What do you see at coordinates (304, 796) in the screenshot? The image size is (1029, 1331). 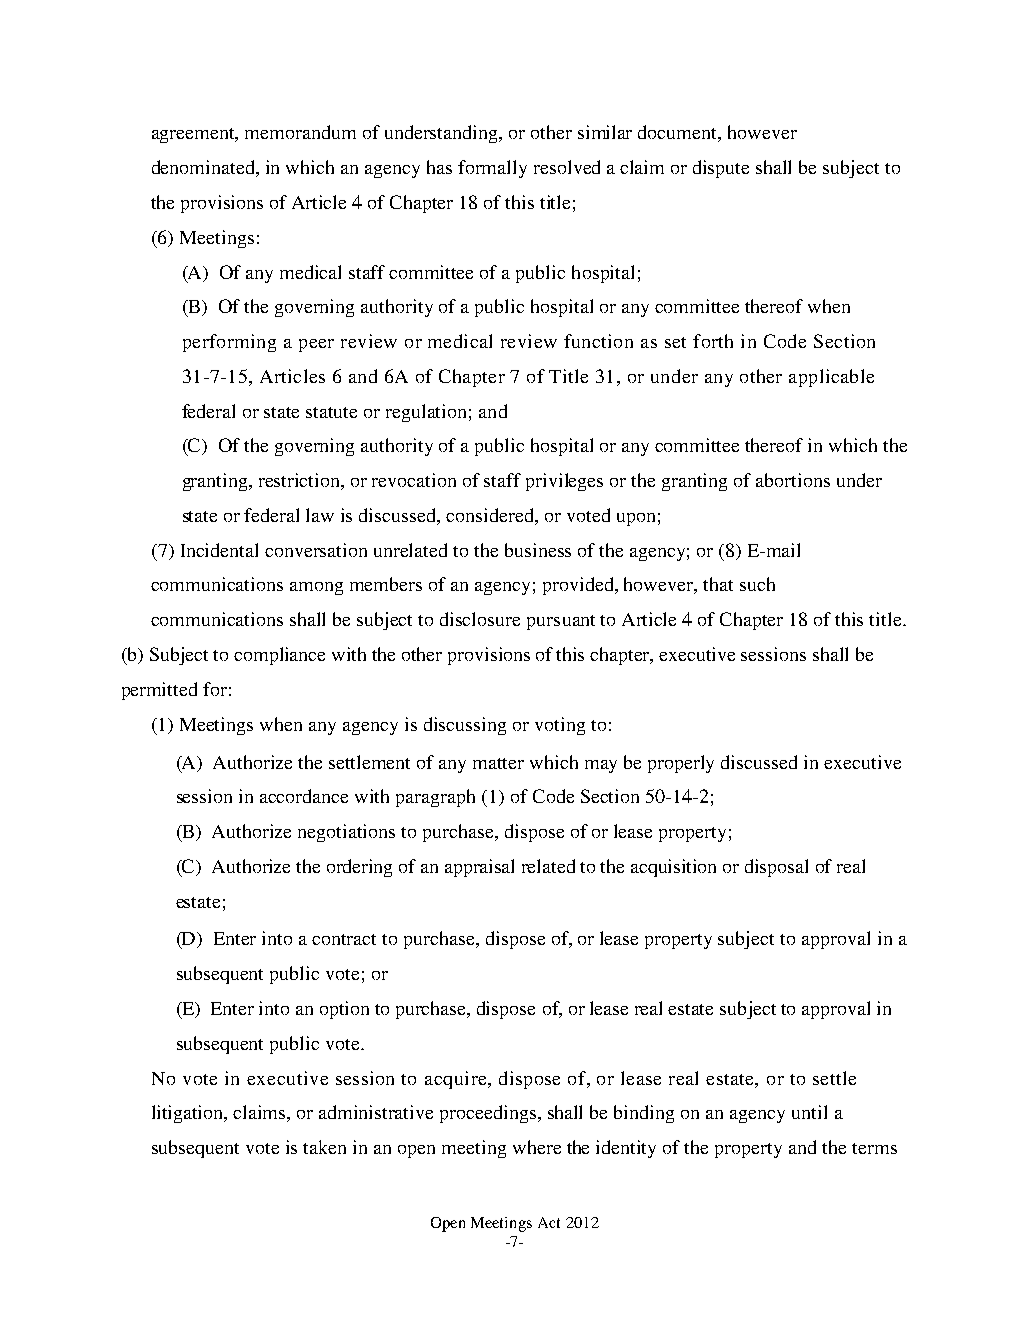 I see `accordance` at bounding box center [304, 796].
